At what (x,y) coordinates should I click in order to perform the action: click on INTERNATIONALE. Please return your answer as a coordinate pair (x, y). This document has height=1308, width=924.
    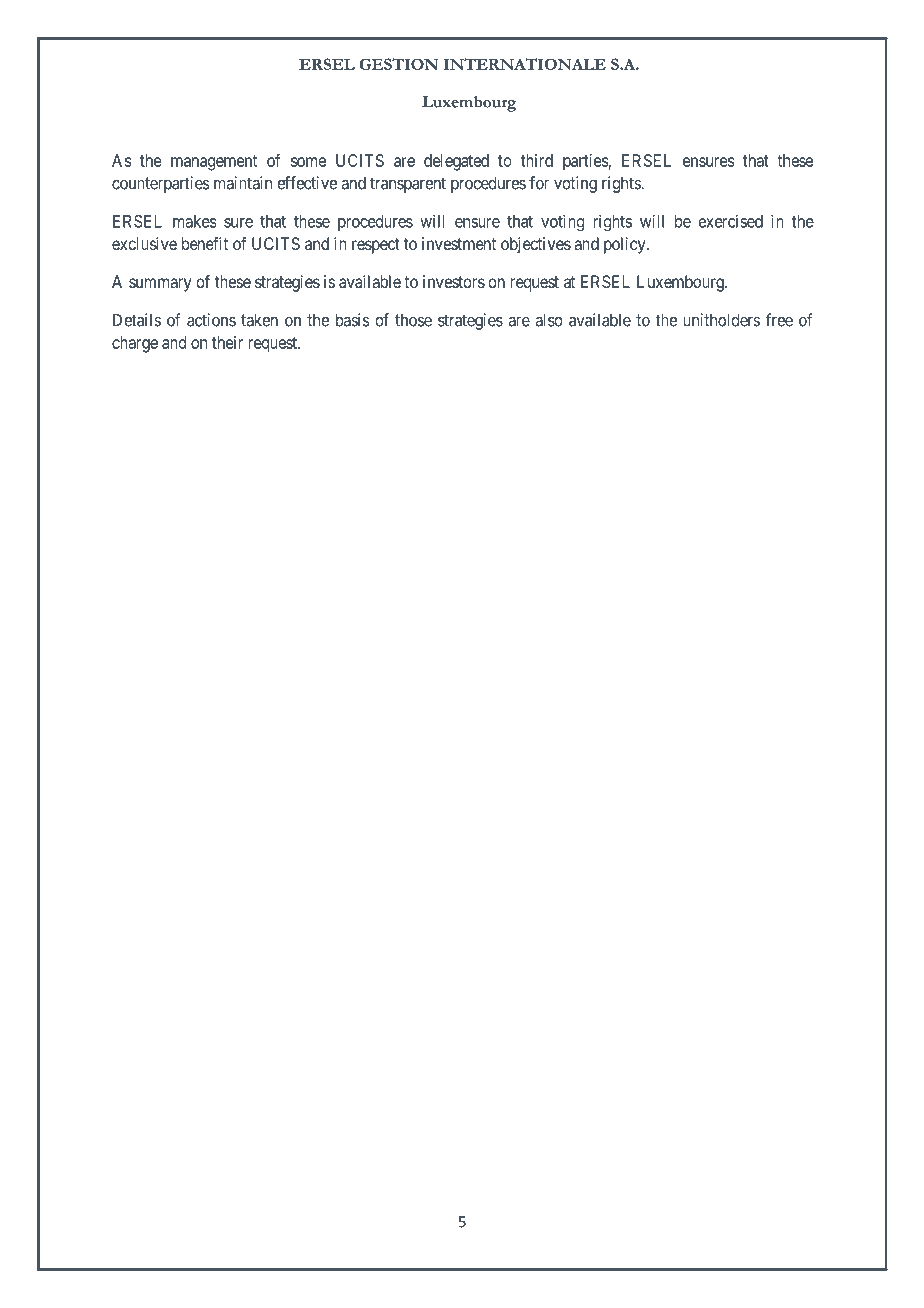
    Looking at the image, I should click on (525, 64).
